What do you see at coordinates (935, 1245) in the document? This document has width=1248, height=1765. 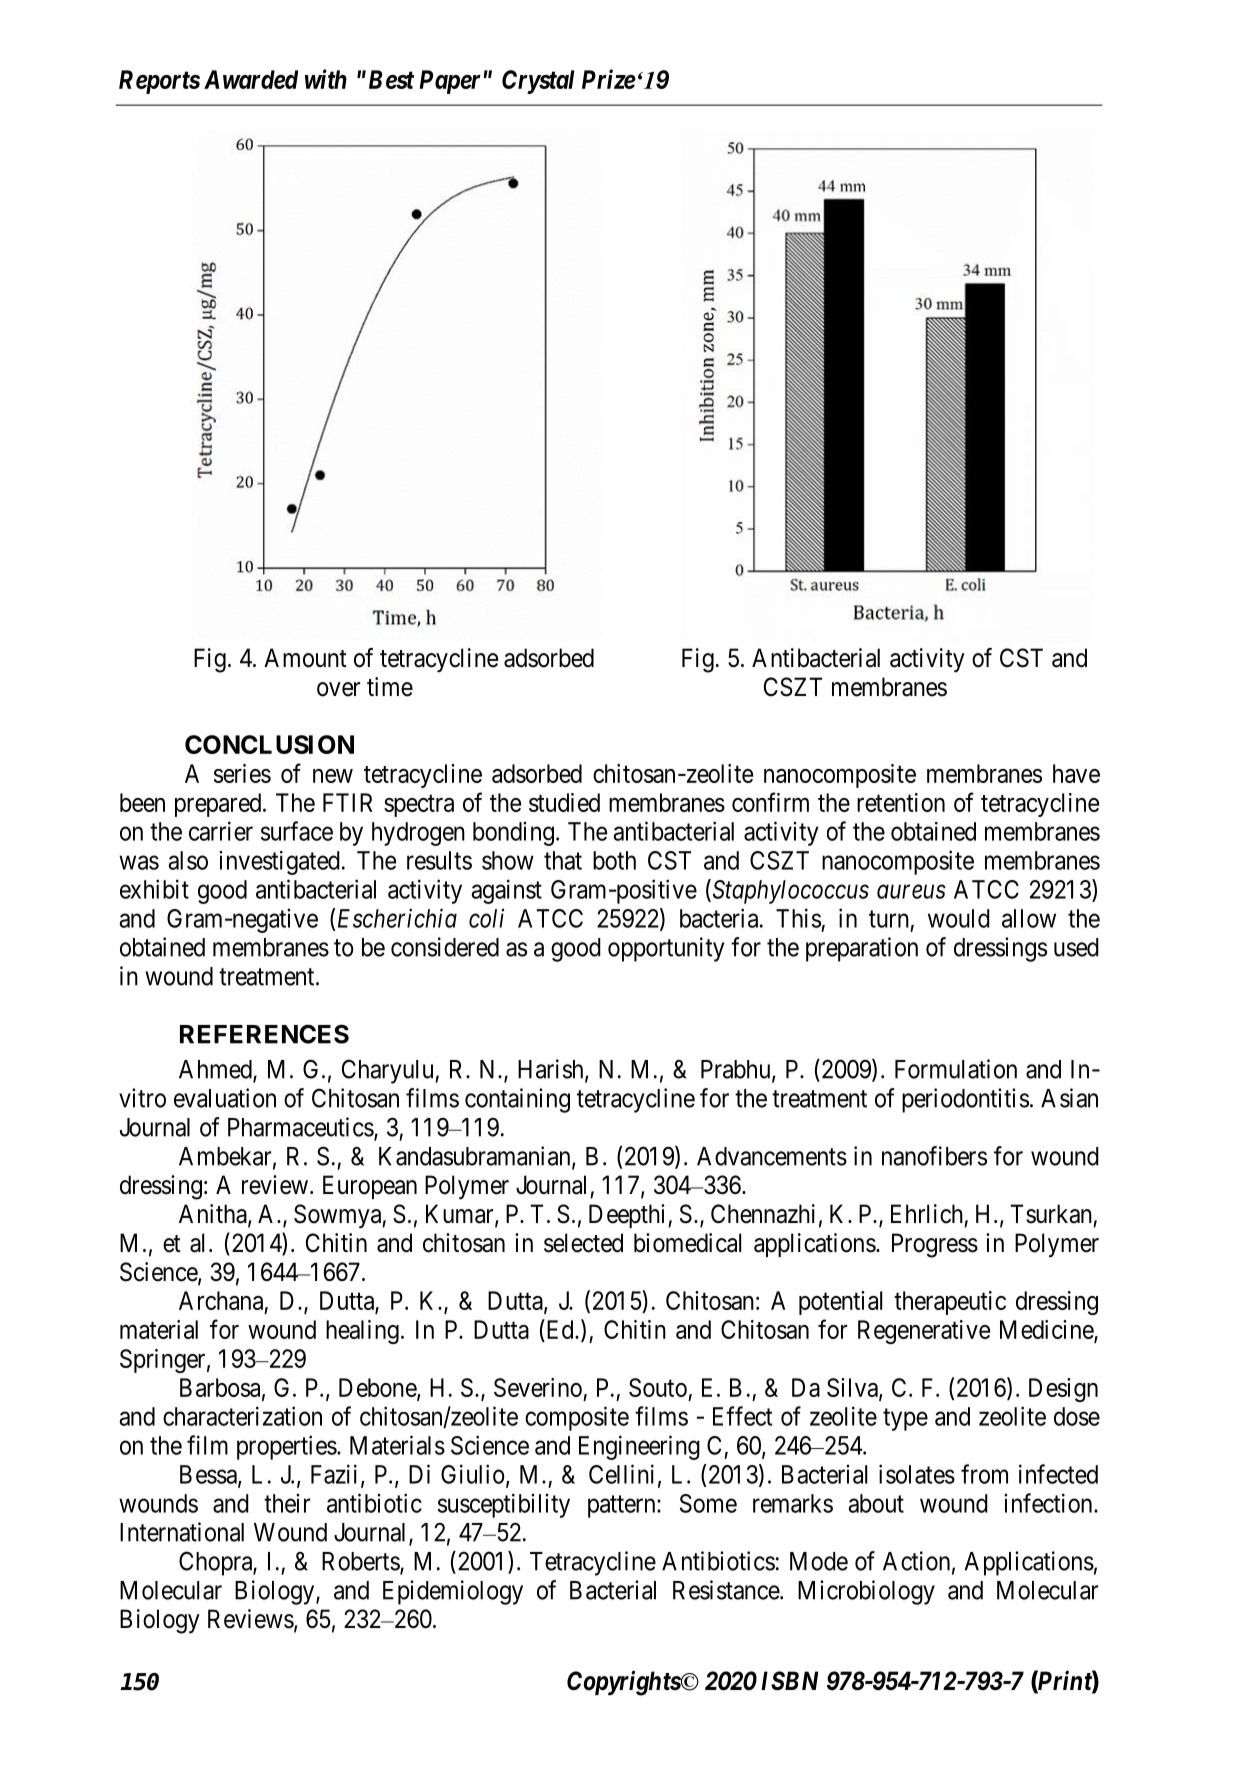 I see `Progress` at bounding box center [935, 1245].
